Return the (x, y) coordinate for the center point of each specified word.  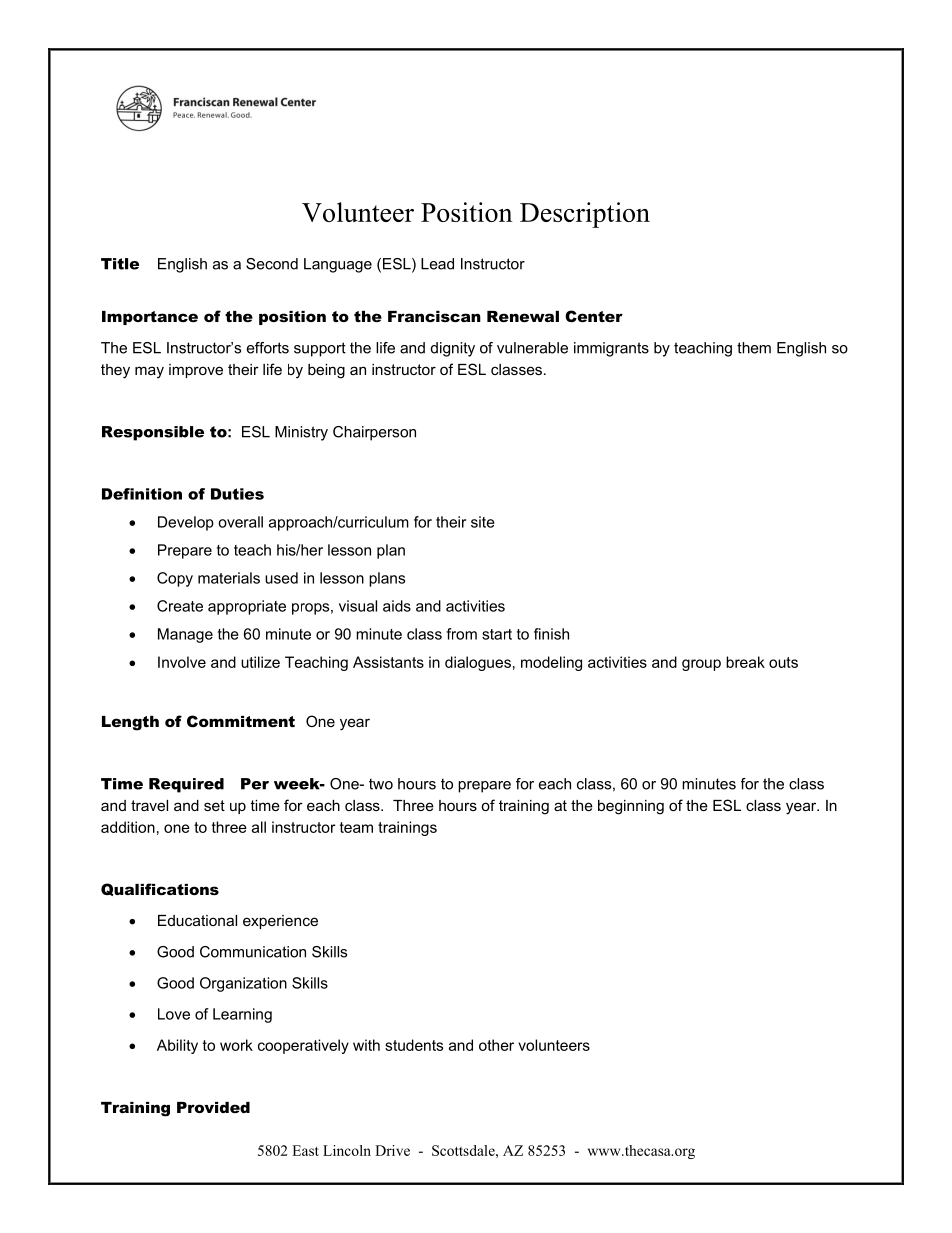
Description (585, 215)
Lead (437, 264)
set (214, 805)
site (483, 522)
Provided (213, 1107)
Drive (392, 1150)
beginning (631, 807)
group (701, 665)
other (496, 1045)
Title (120, 264)
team (356, 827)
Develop (186, 523)
